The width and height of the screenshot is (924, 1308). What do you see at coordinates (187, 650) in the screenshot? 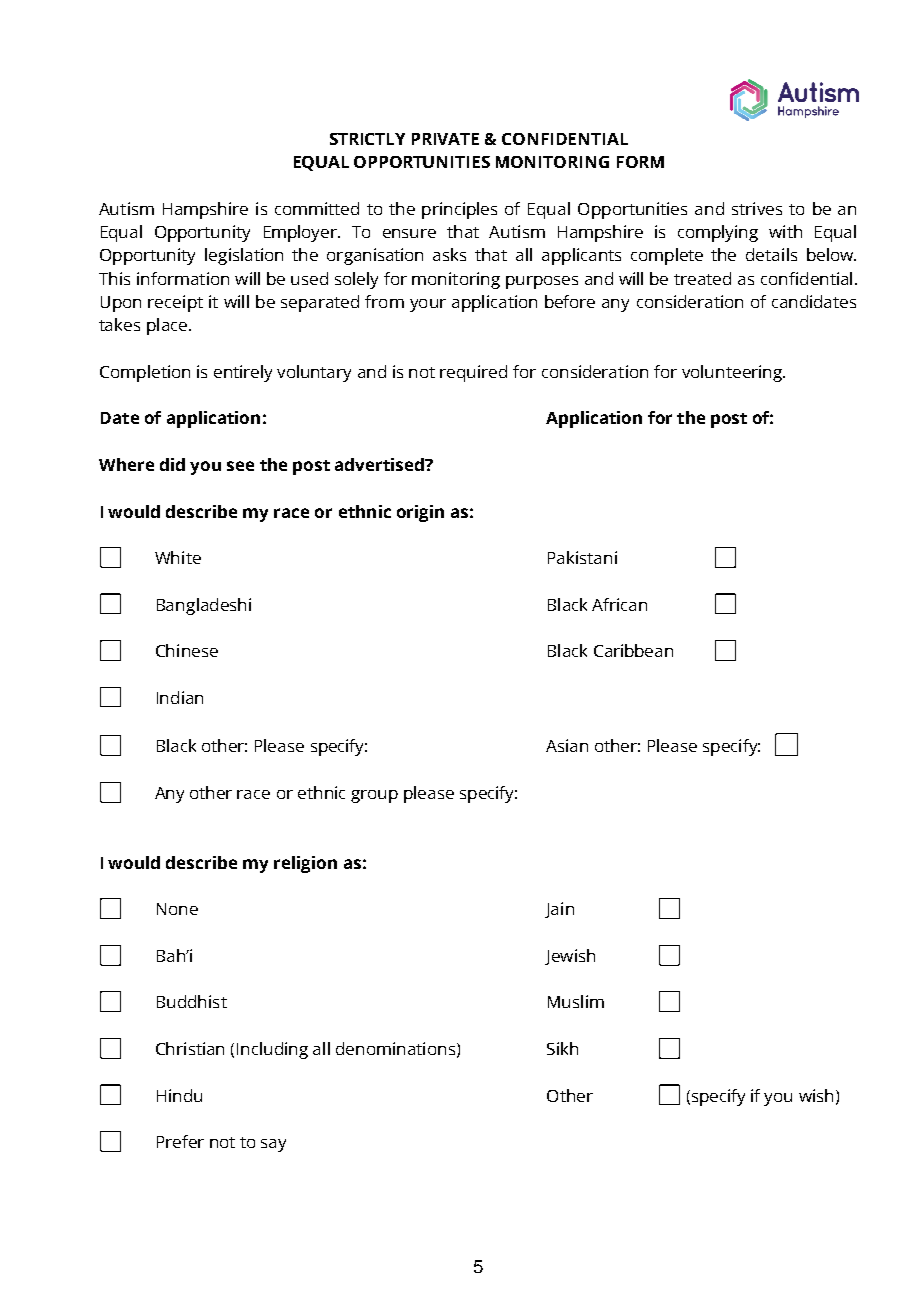
I see `Chinese` at bounding box center [187, 650].
